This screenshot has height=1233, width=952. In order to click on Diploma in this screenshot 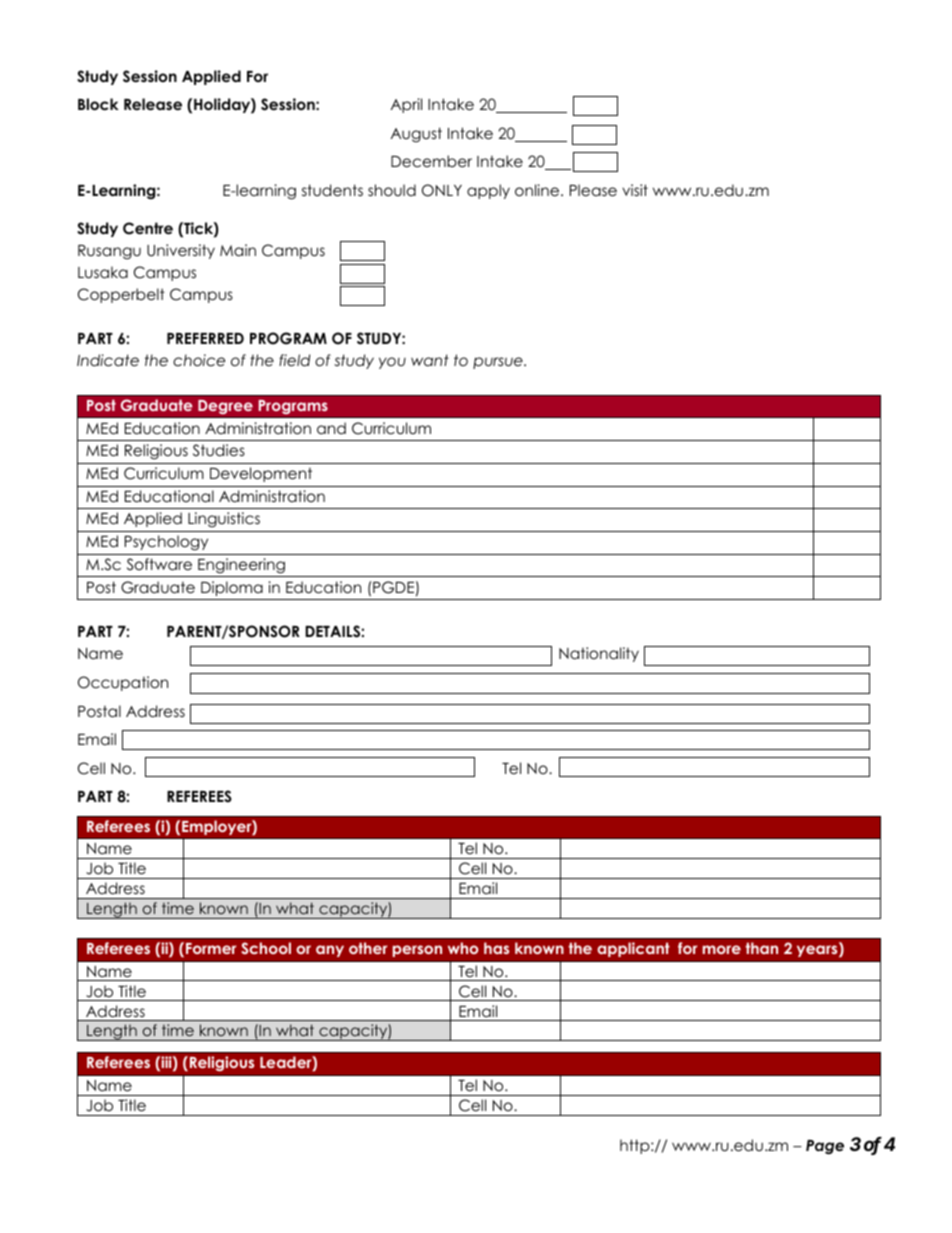, I will do `click(232, 588)`.
